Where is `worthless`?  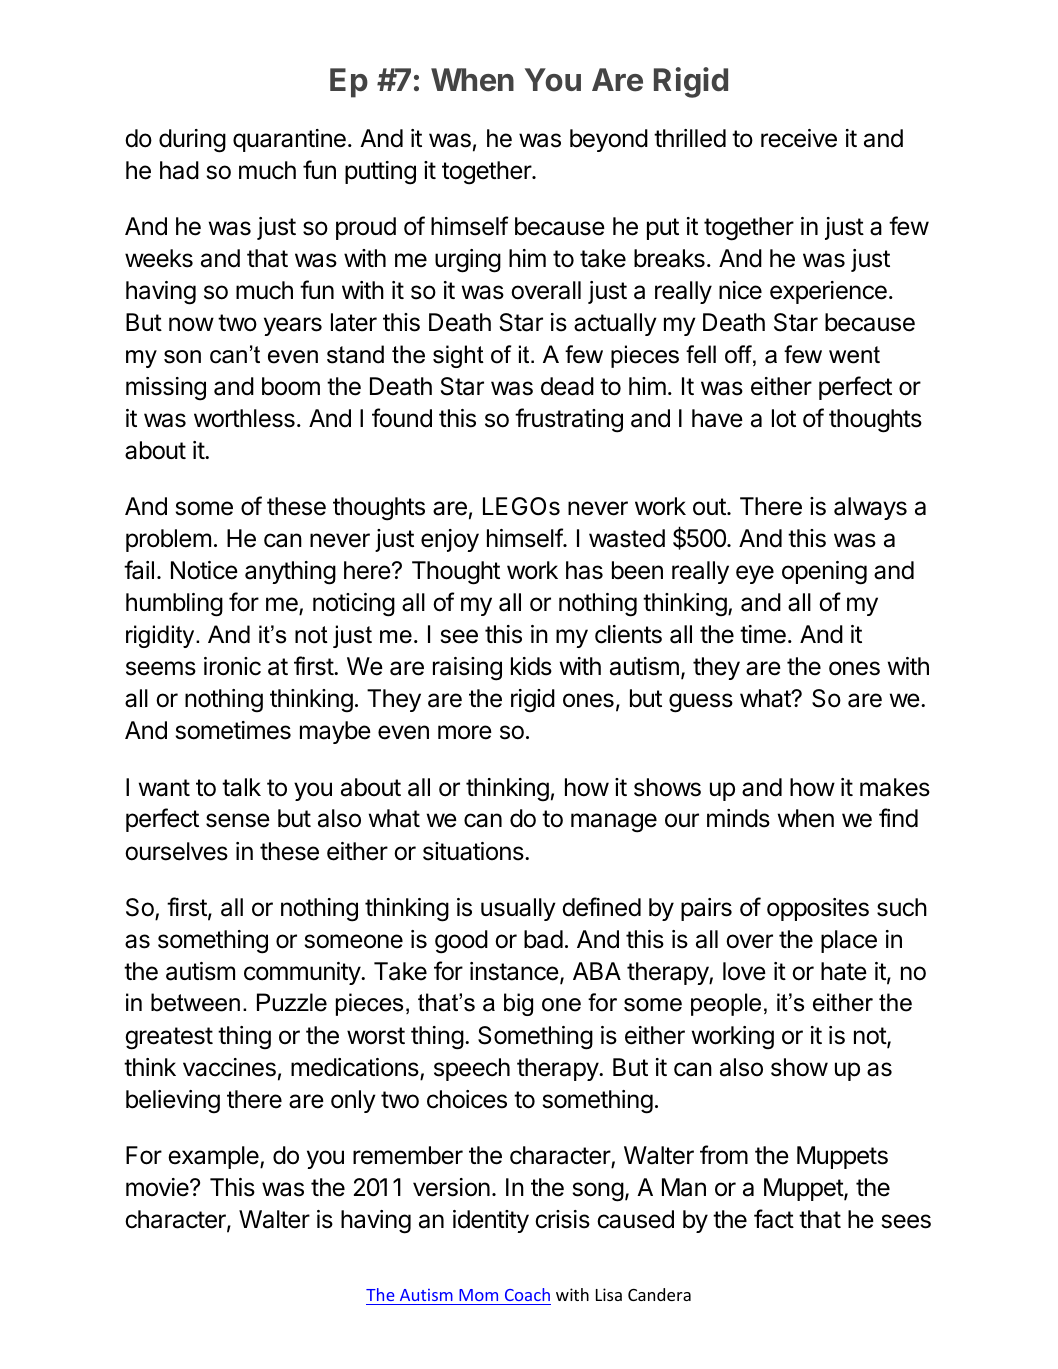 worthless is located at coordinates (244, 418).
